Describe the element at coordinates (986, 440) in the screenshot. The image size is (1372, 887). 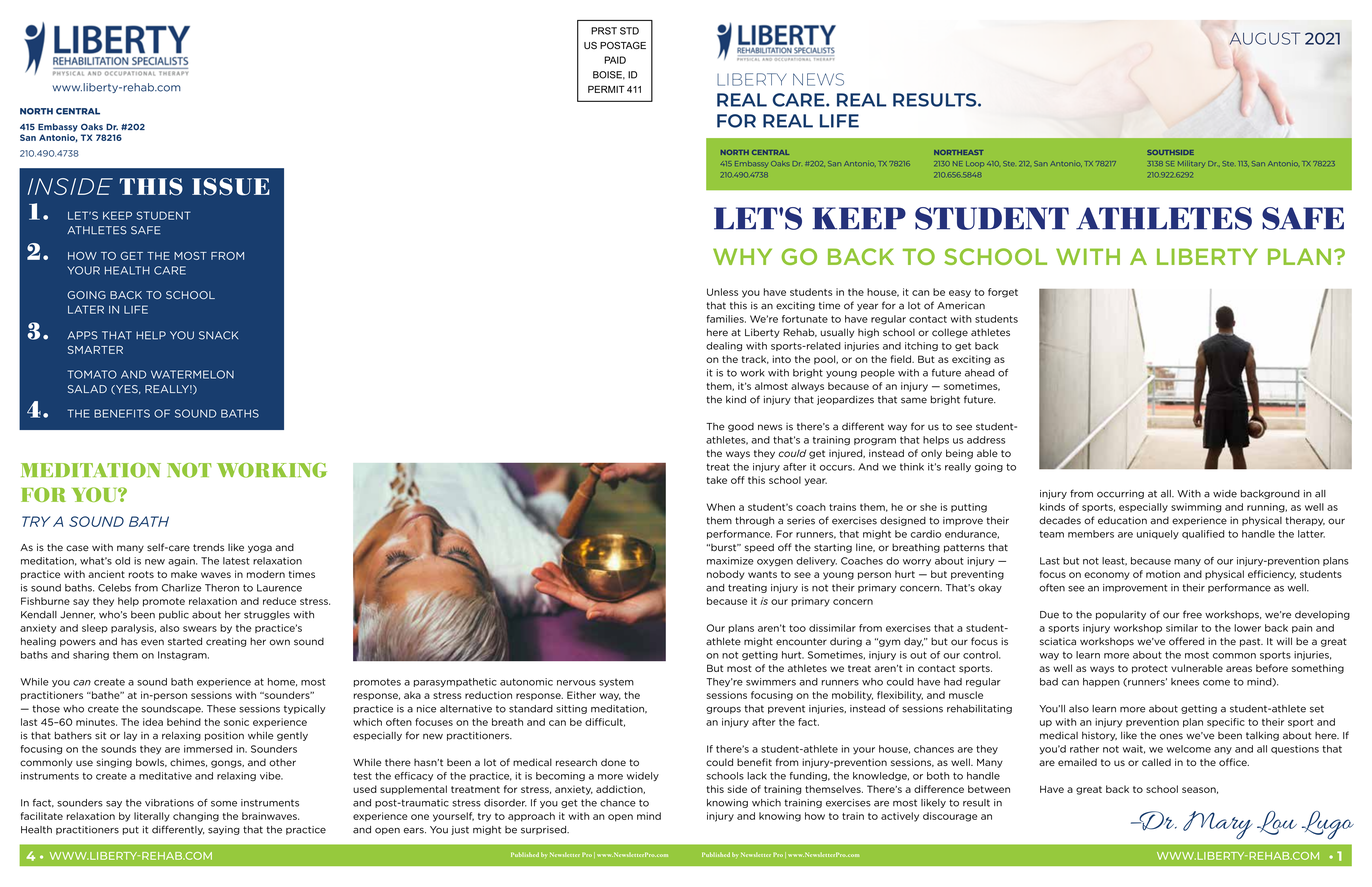
I see `address` at that location.
